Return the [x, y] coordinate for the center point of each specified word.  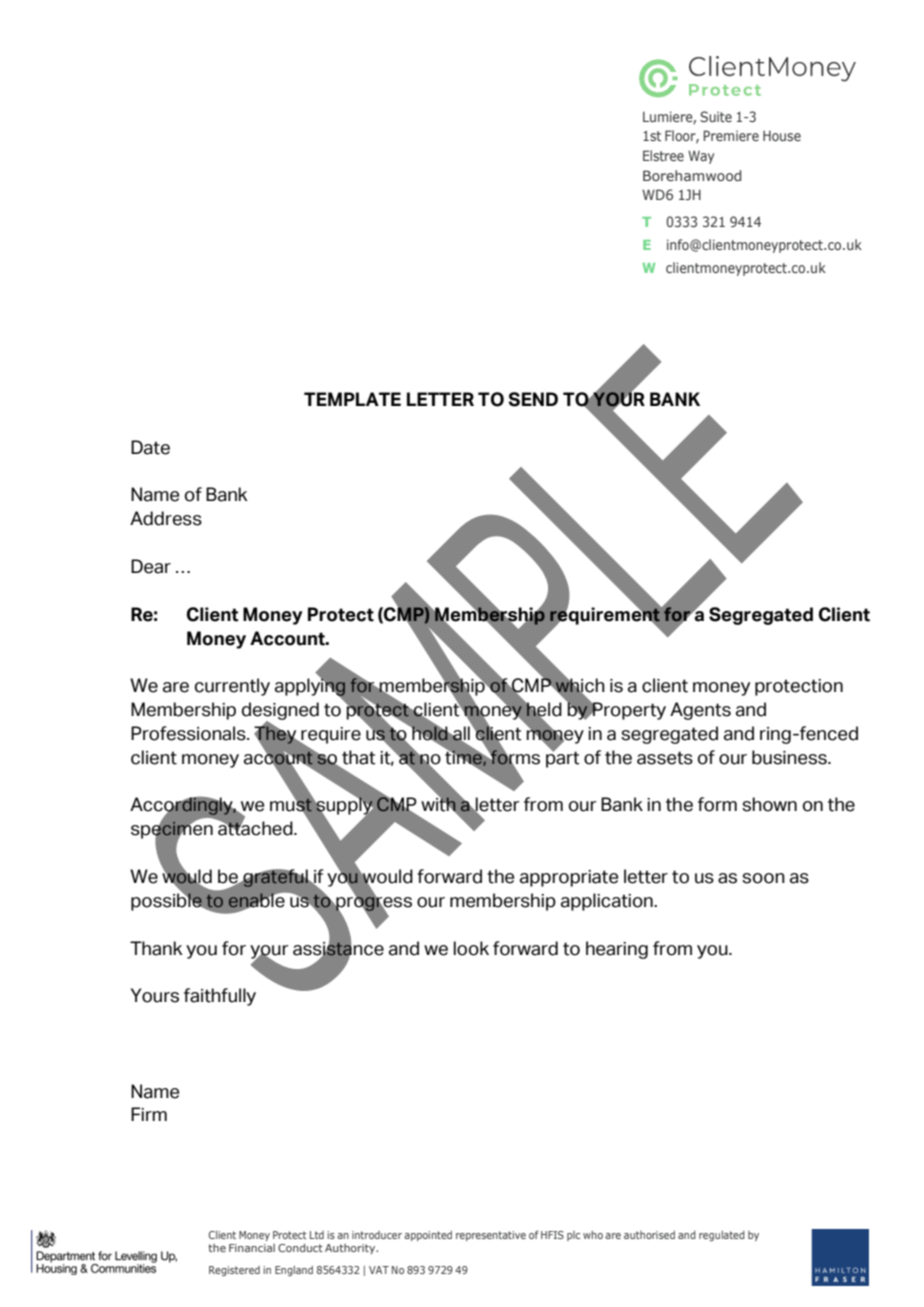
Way [701, 157]
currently [232, 687]
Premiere [731, 135]
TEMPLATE [352, 399]
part [563, 758]
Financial [252, 1248]
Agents [700, 711]
